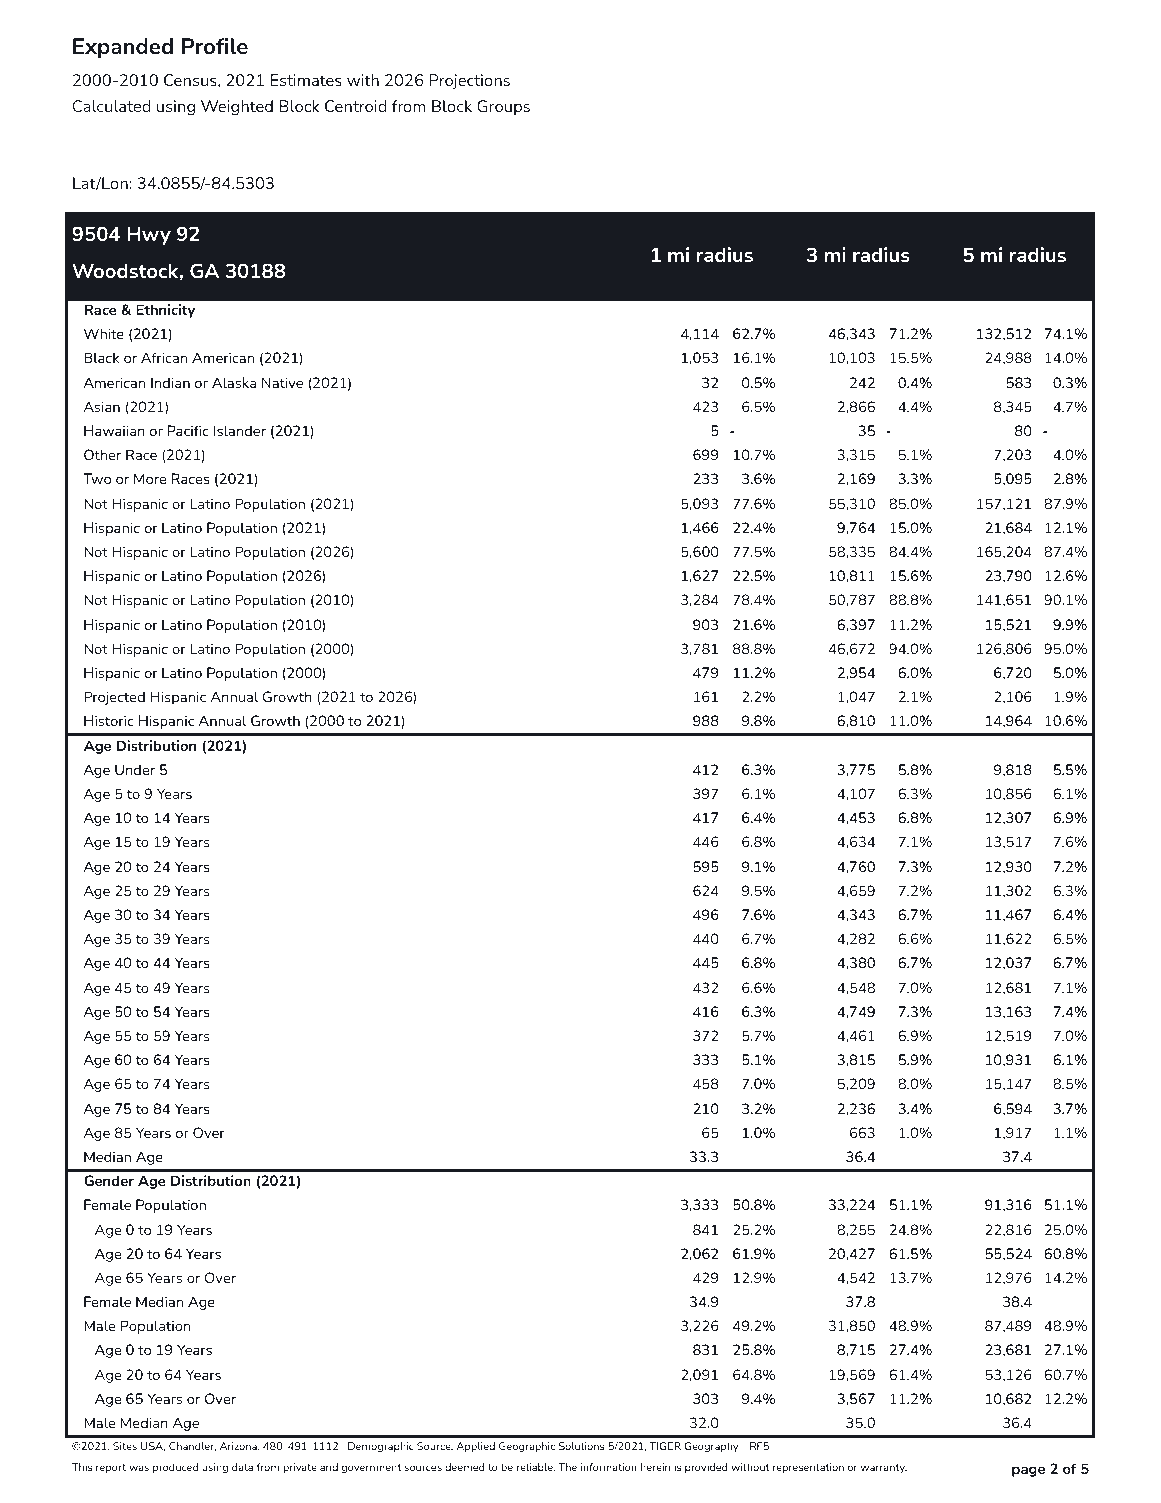 Image resolution: width=1161 pixels, height=1503 pixels. I want to click on Solutions, so click(582, 1446).
